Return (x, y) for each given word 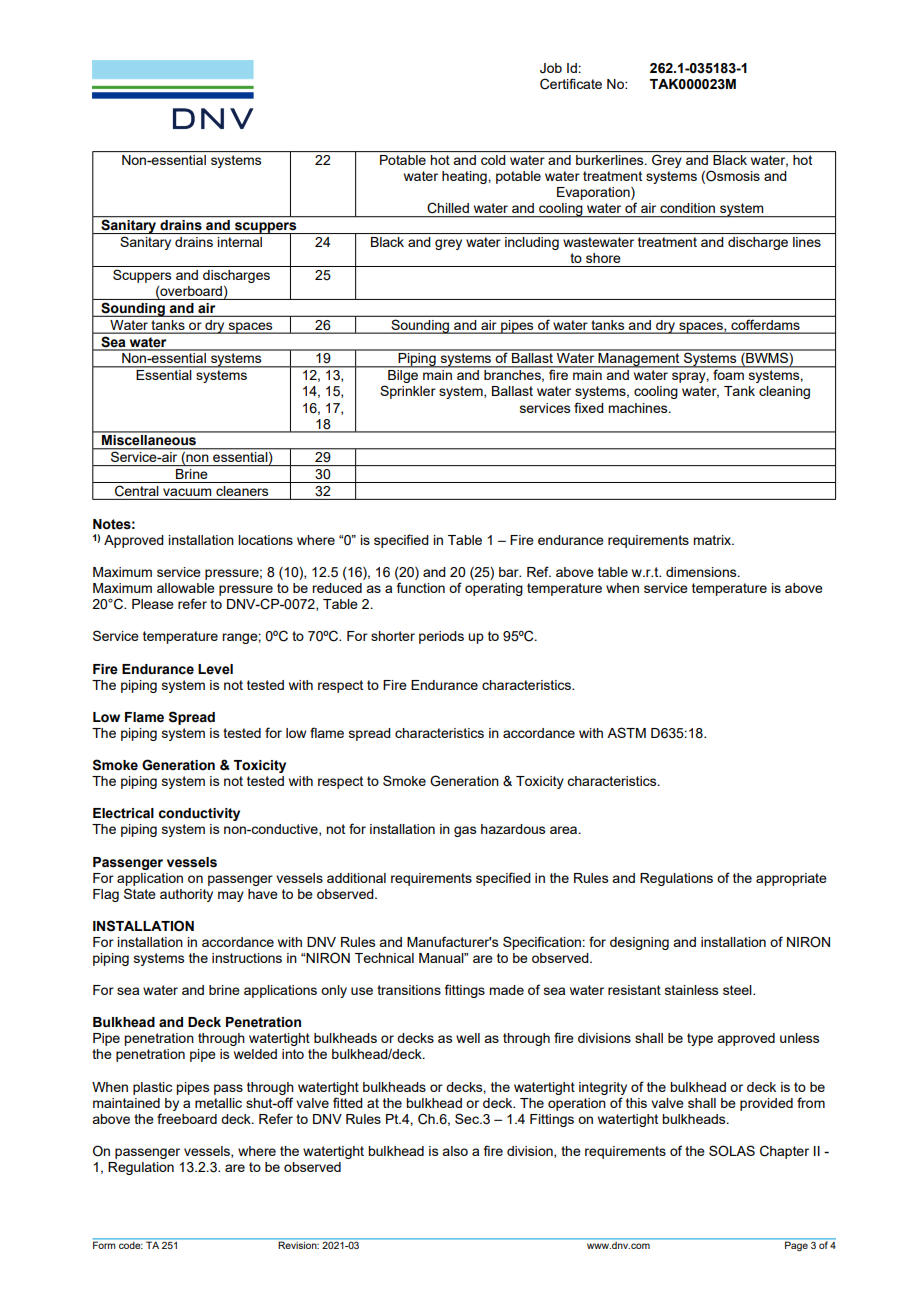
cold (493, 160)
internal (240, 242)
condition (687, 208)
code (131, 1245)
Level (215, 669)
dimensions (702, 572)
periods (441, 637)
